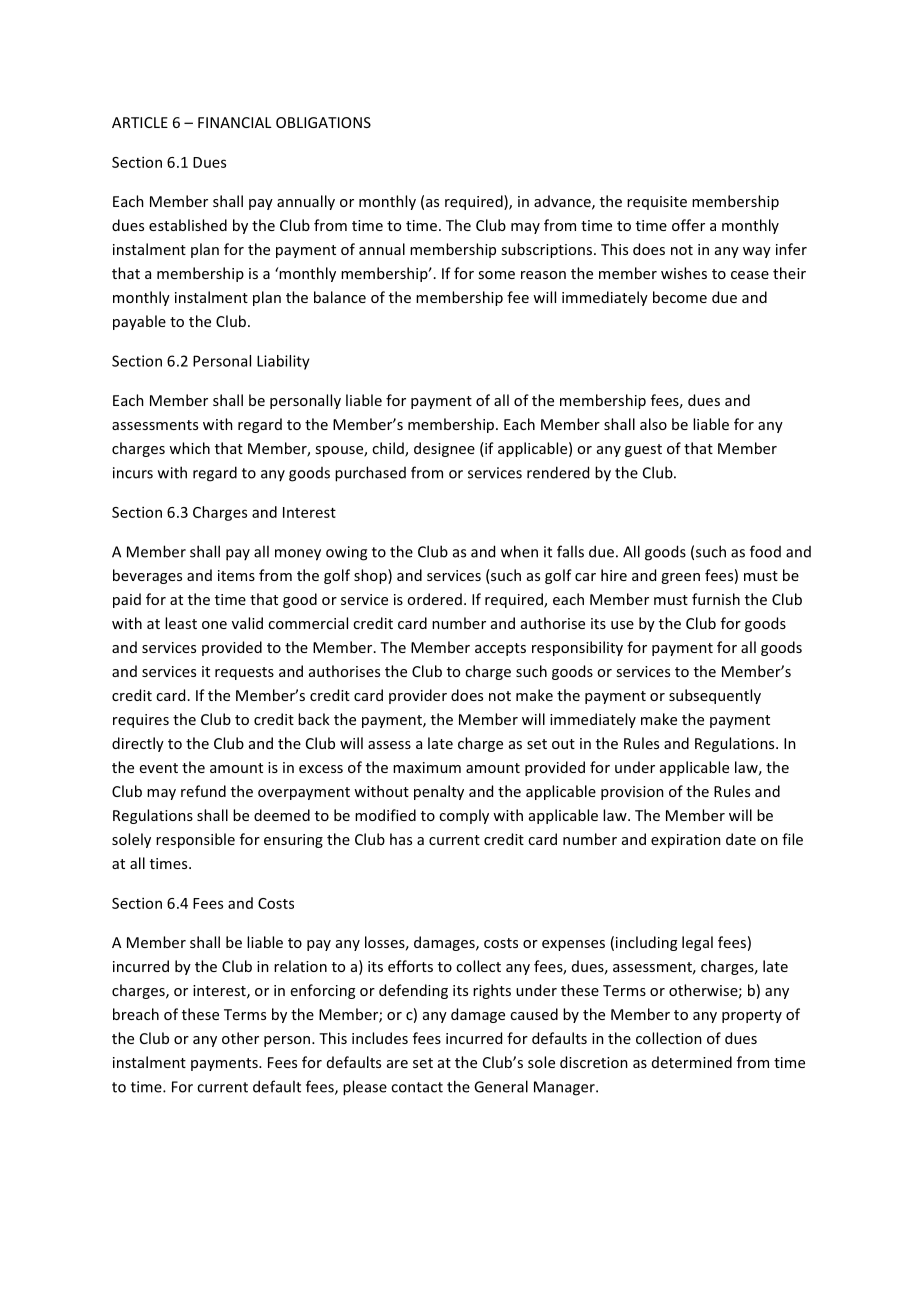  What do you see at coordinates (686, 841) in the screenshot?
I see `expiration` at bounding box center [686, 841].
